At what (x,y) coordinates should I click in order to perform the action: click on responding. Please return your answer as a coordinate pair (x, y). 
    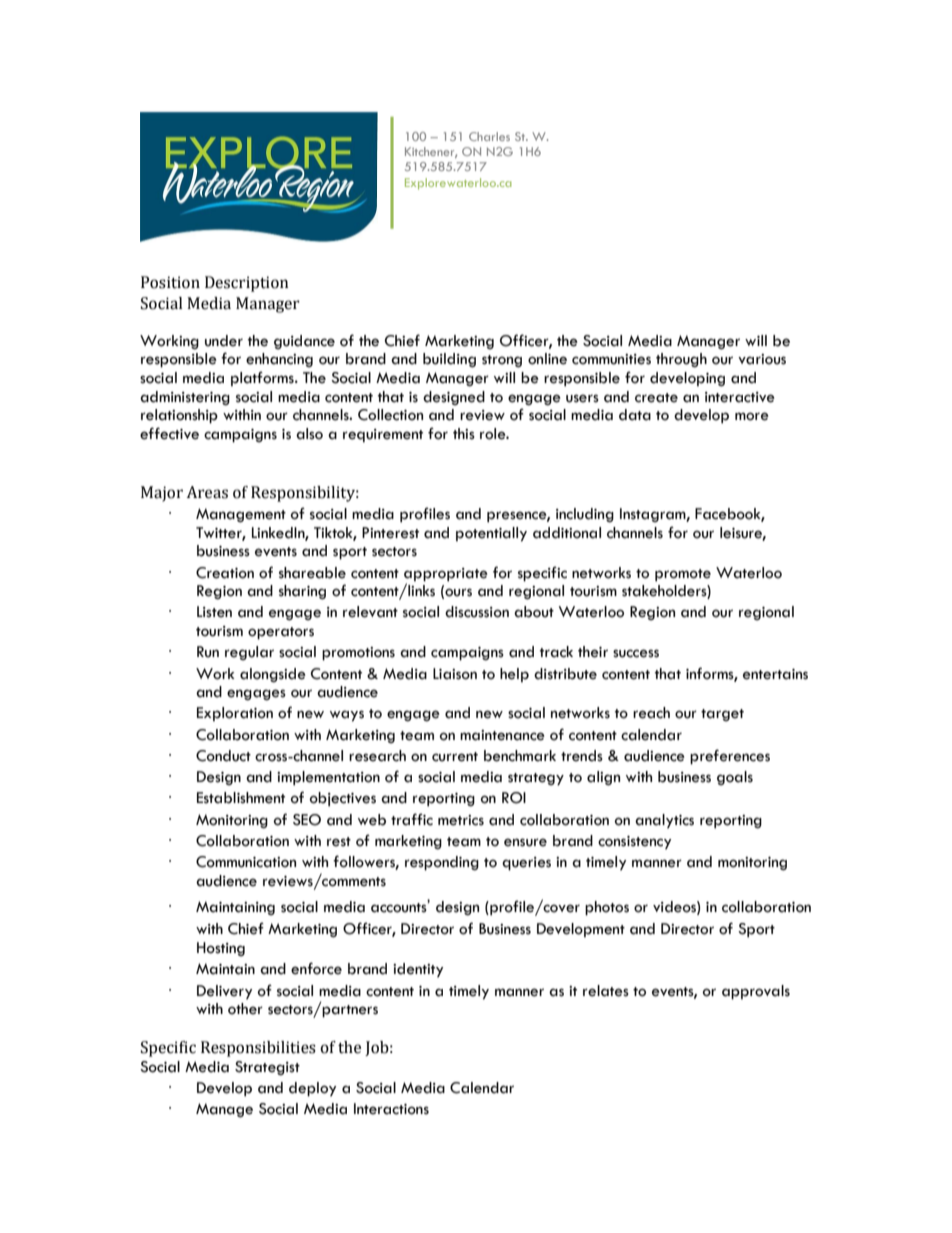
    Looking at the image, I should click on (442, 863).
